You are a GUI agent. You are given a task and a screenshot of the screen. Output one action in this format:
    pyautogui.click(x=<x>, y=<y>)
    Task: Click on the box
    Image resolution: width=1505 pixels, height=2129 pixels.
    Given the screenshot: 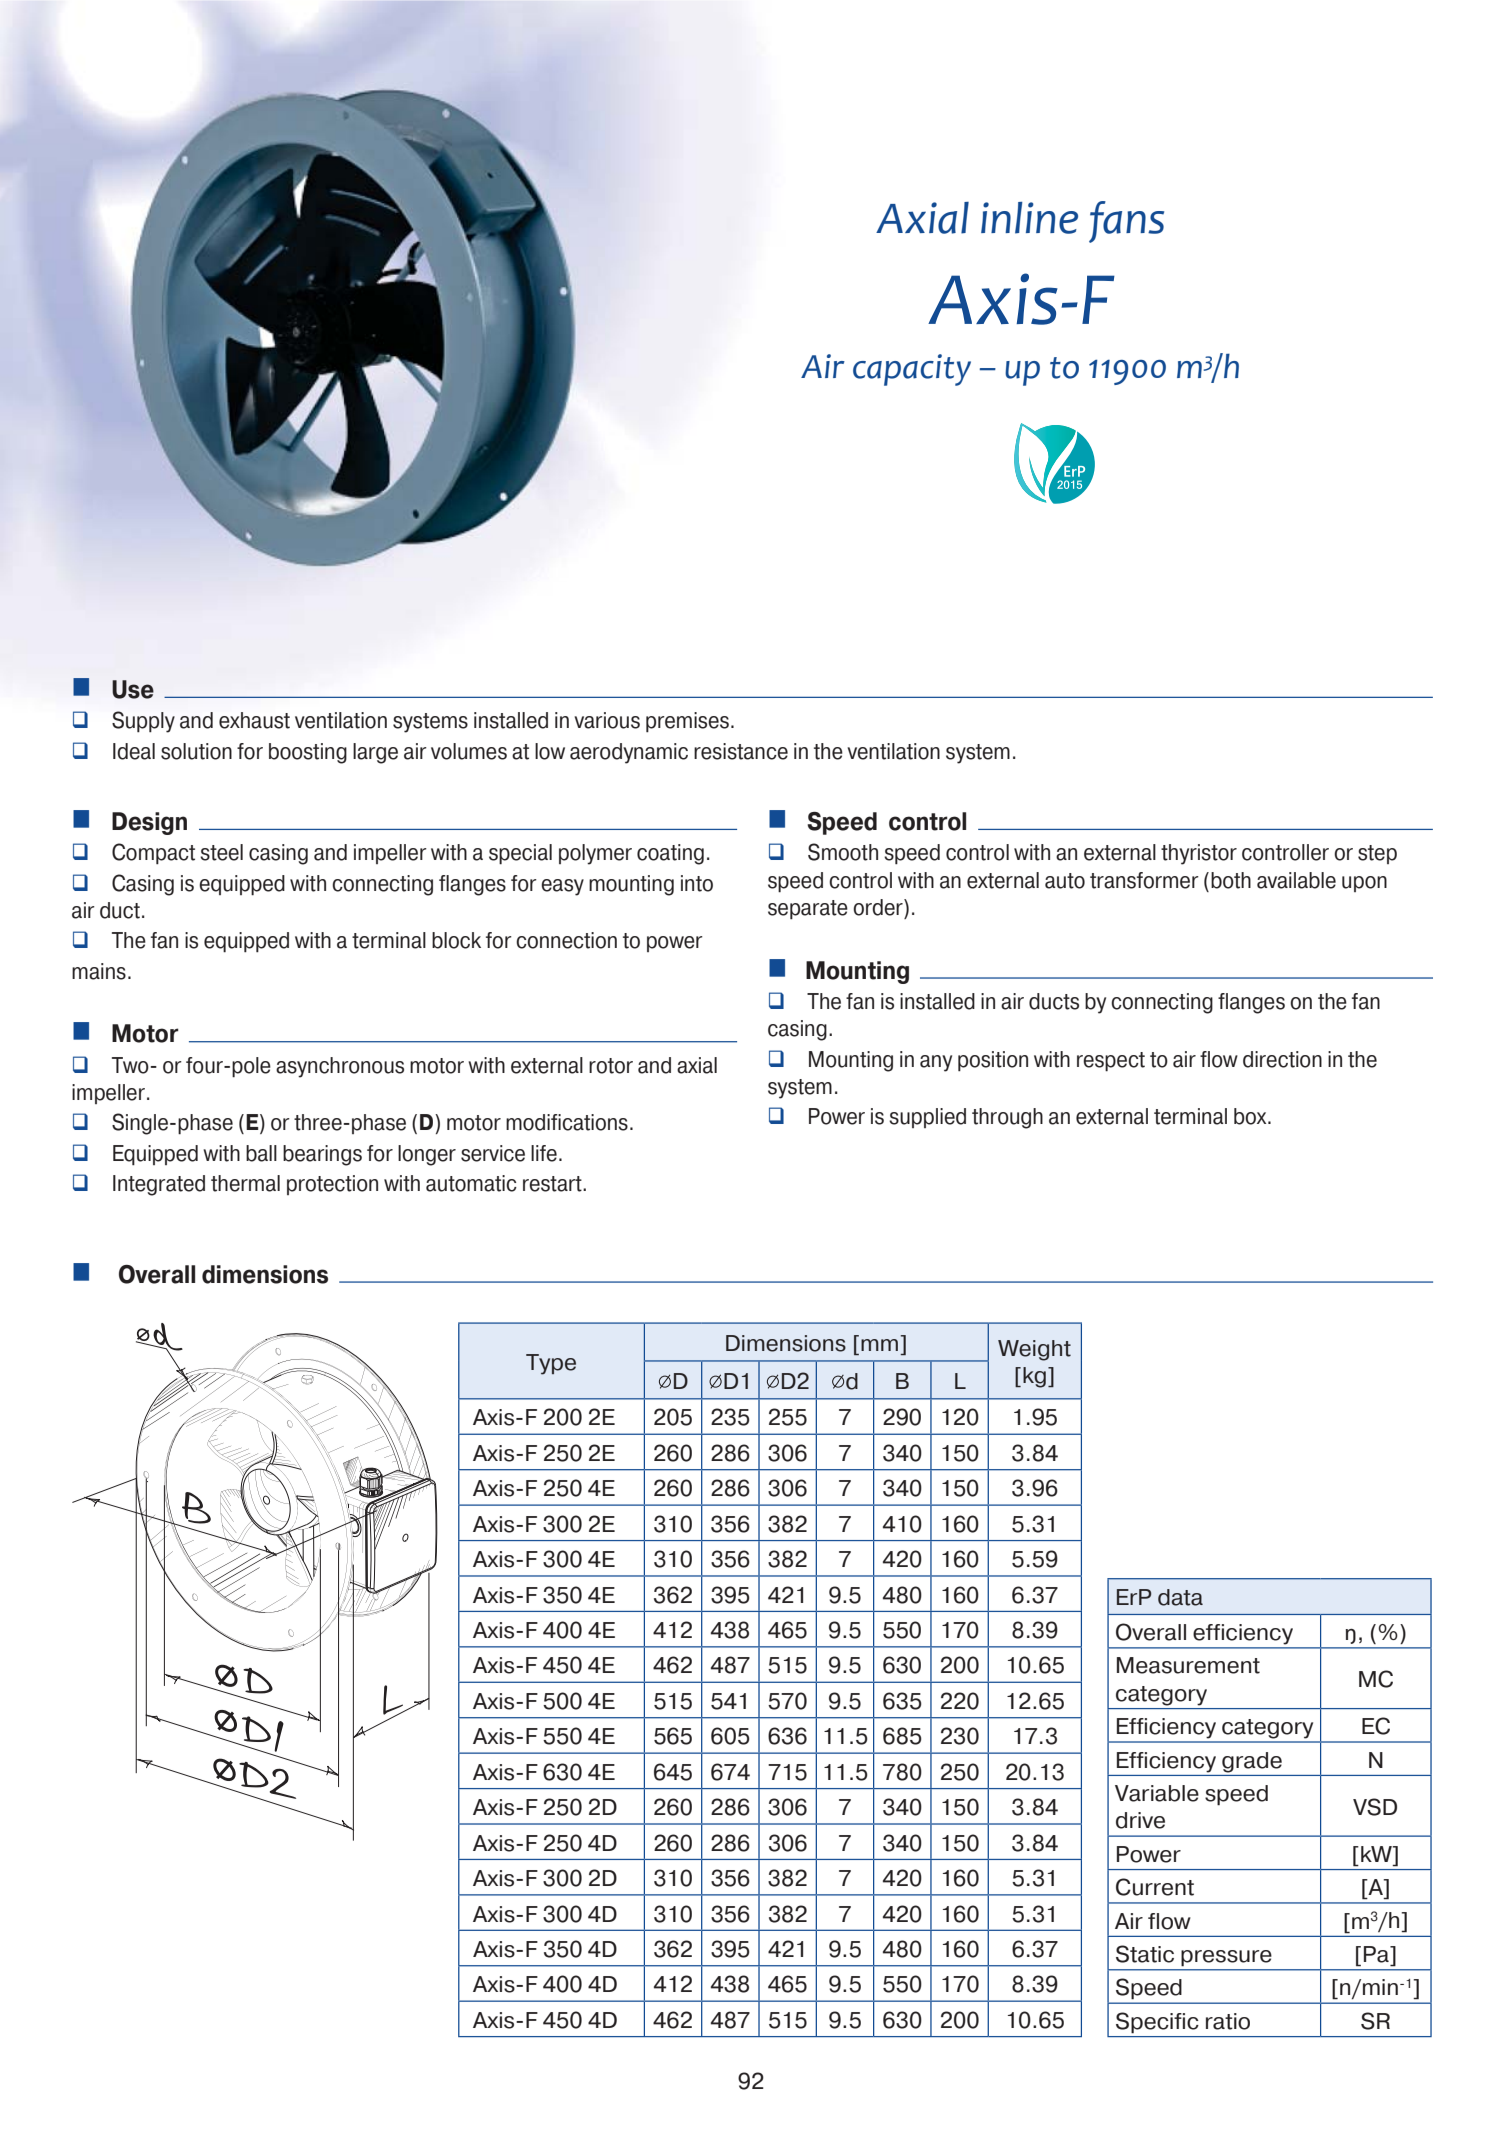 What is the action you would take?
    pyautogui.click(x=1251, y=1116)
